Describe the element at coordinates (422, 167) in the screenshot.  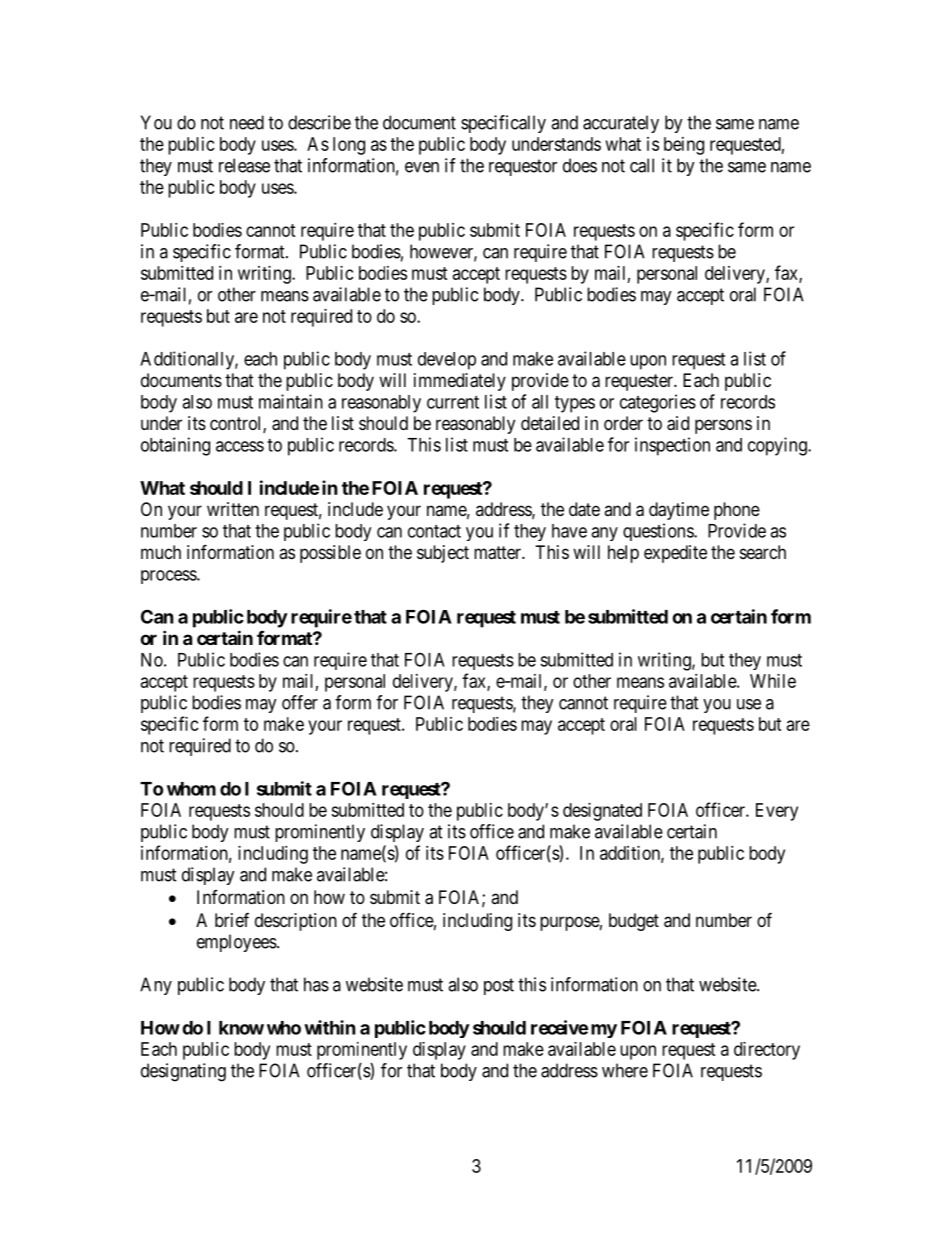
I see `even` at that location.
